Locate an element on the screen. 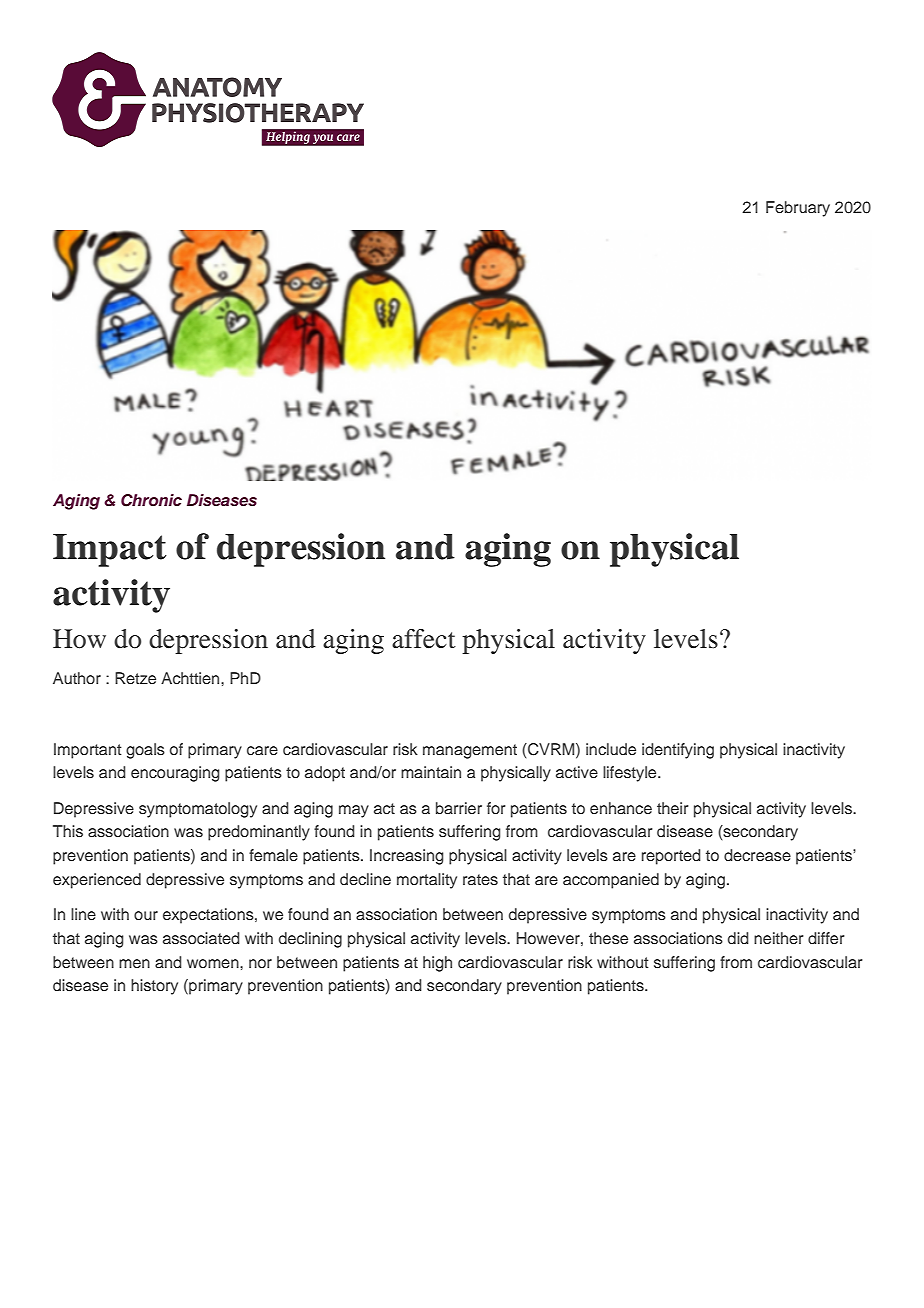  their is located at coordinates (672, 808).
